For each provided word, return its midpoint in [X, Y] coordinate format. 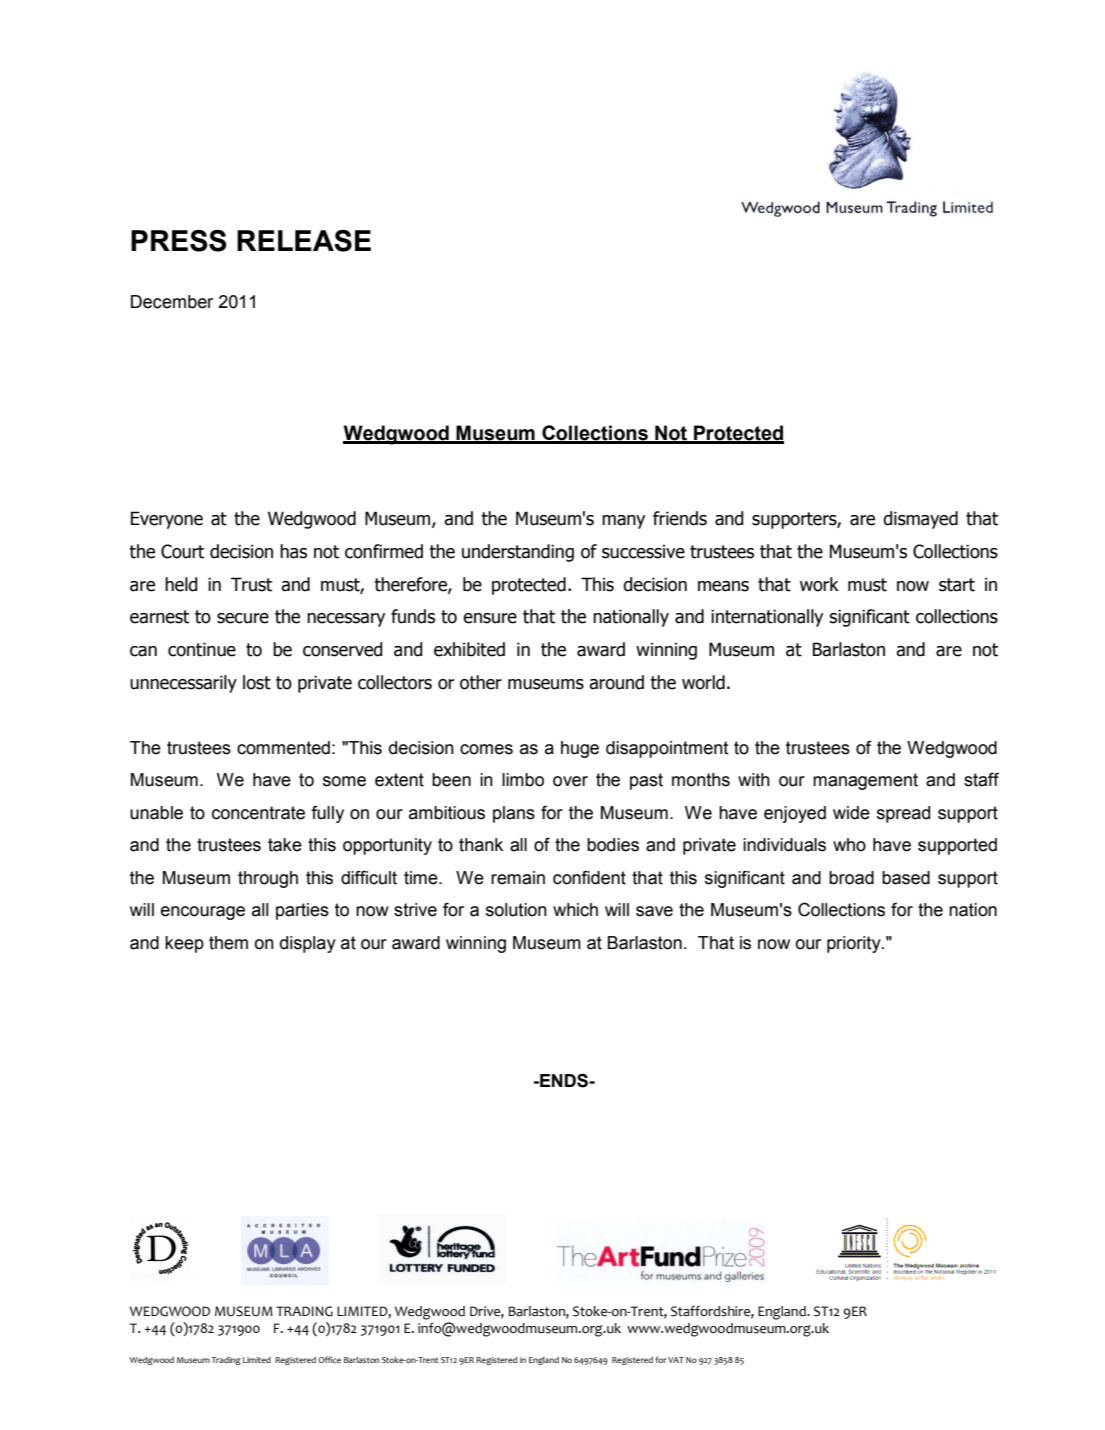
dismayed [920, 520]
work [819, 584]
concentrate [258, 813]
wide [851, 813]
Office [329, 1359]
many [623, 522]
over [570, 781]
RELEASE [304, 241]
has [293, 551]
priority [855, 944]
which [575, 910]
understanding [518, 553]
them [228, 943]
